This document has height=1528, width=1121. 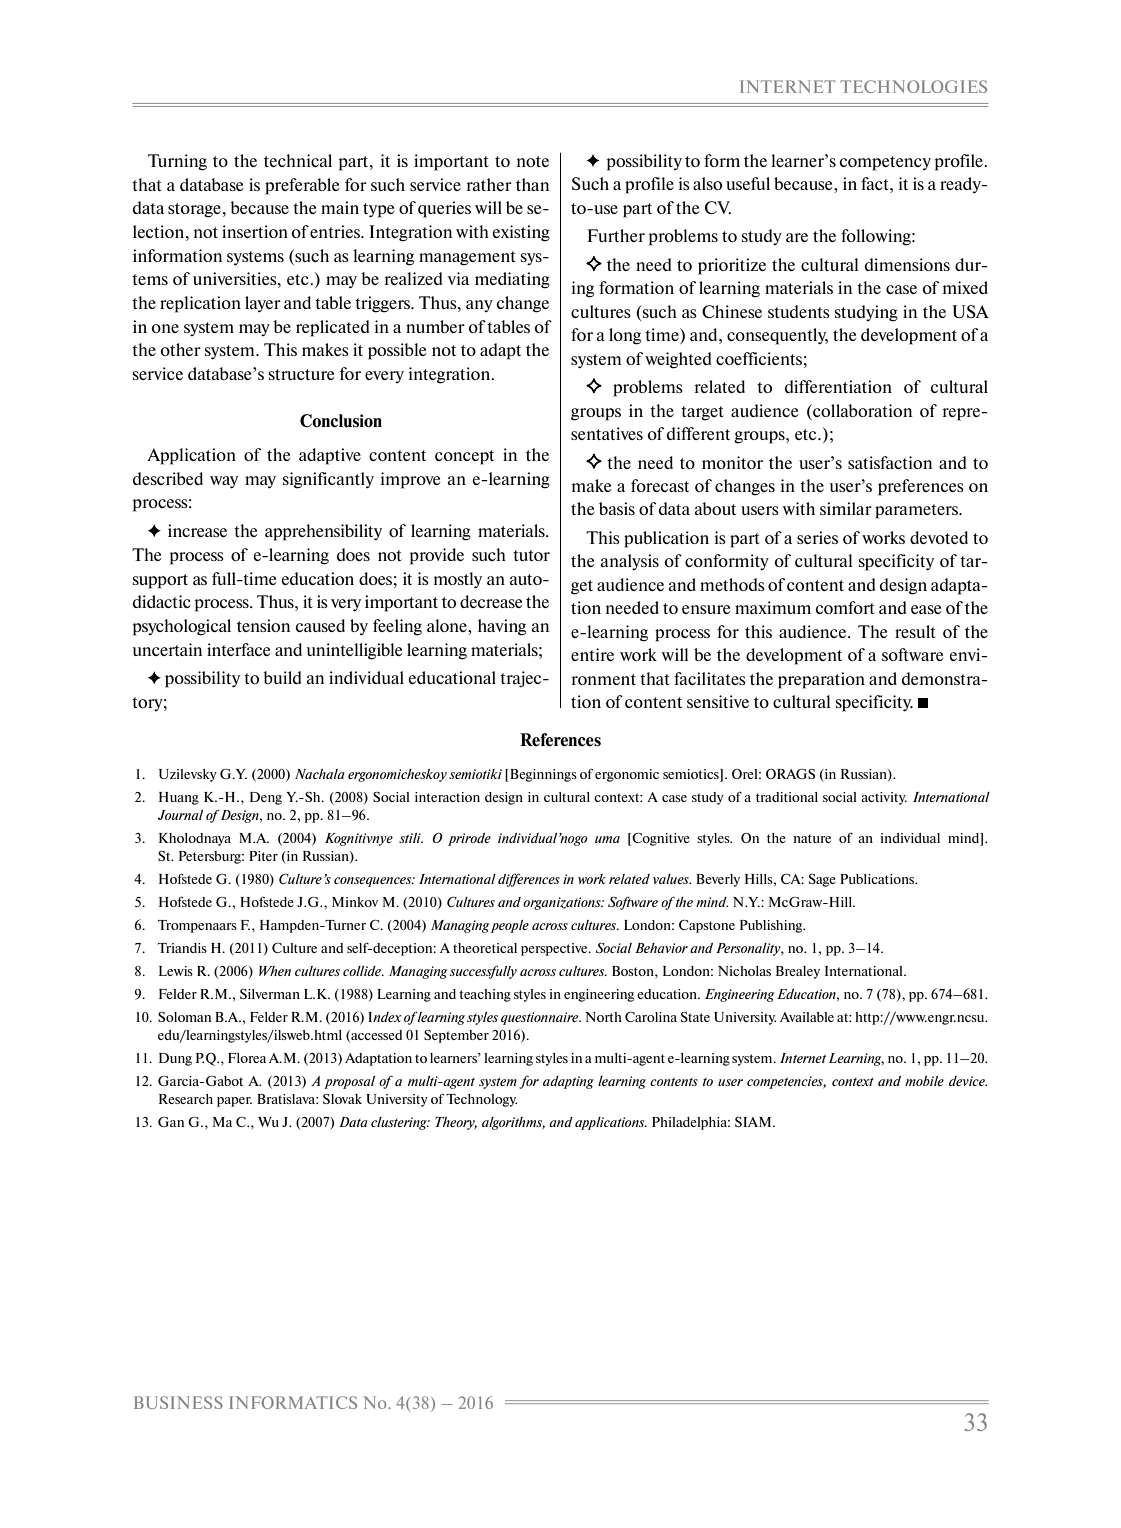 I want to click on BUSINESS, so click(x=178, y=1402).
